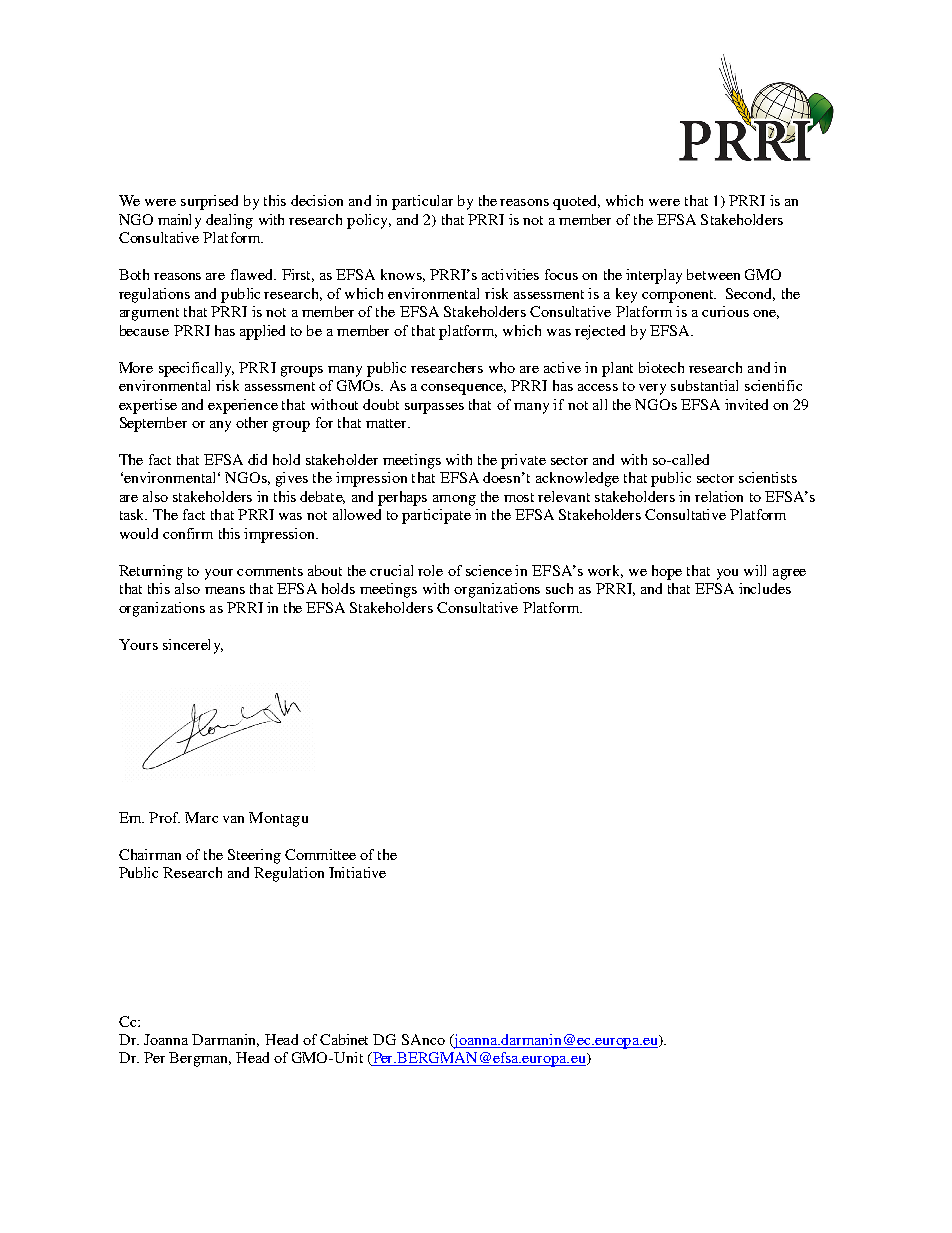  What do you see at coordinates (713, 274) in the document?
I see `between` at bounding box center [713, 274].
